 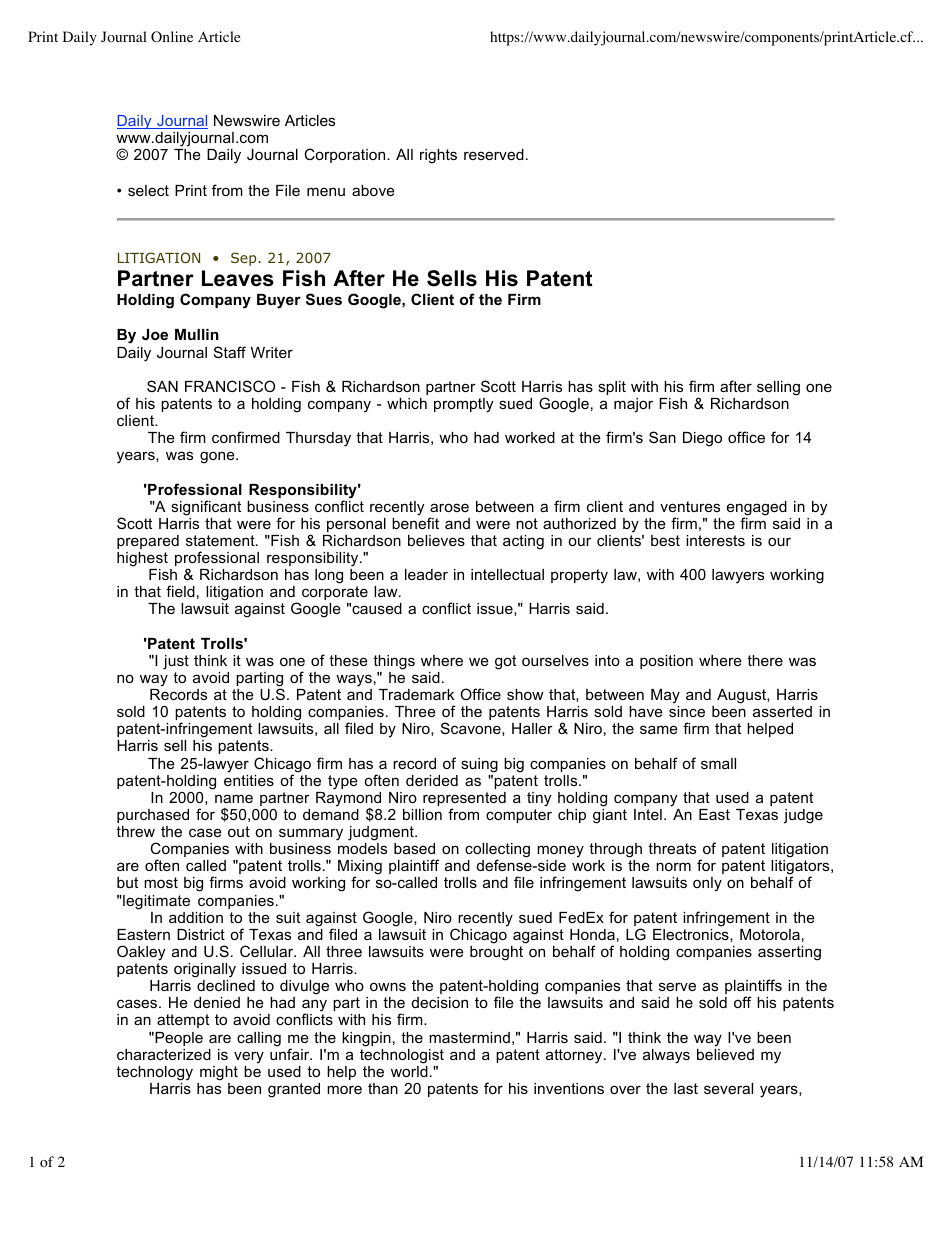 What do you see at coordinates (438, 156) in the screenshot?
I see `rights` at bounding box center [438, 156].
